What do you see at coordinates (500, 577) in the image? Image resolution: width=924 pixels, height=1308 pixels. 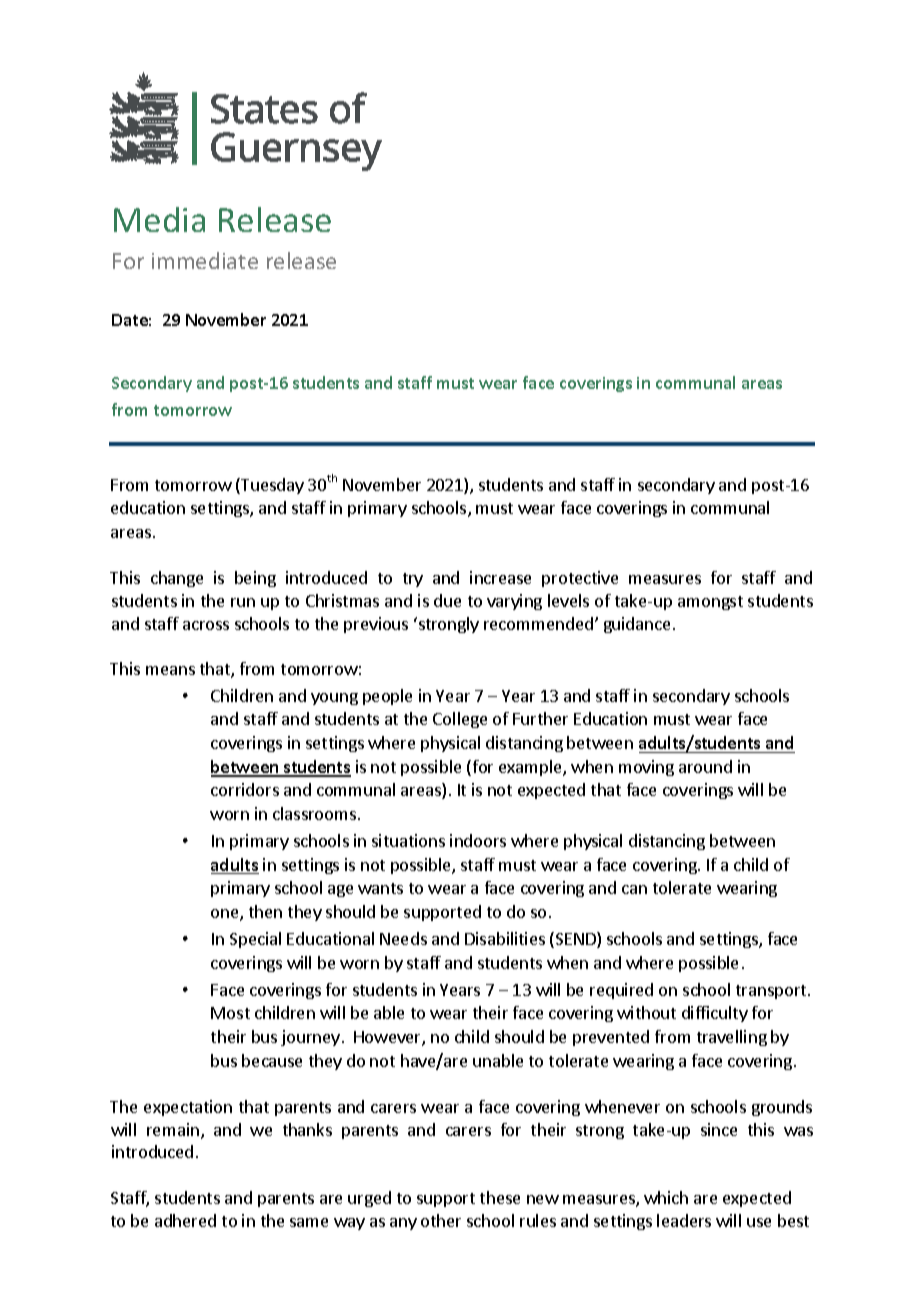 I see `increase` at bounding box center [500, 577].
